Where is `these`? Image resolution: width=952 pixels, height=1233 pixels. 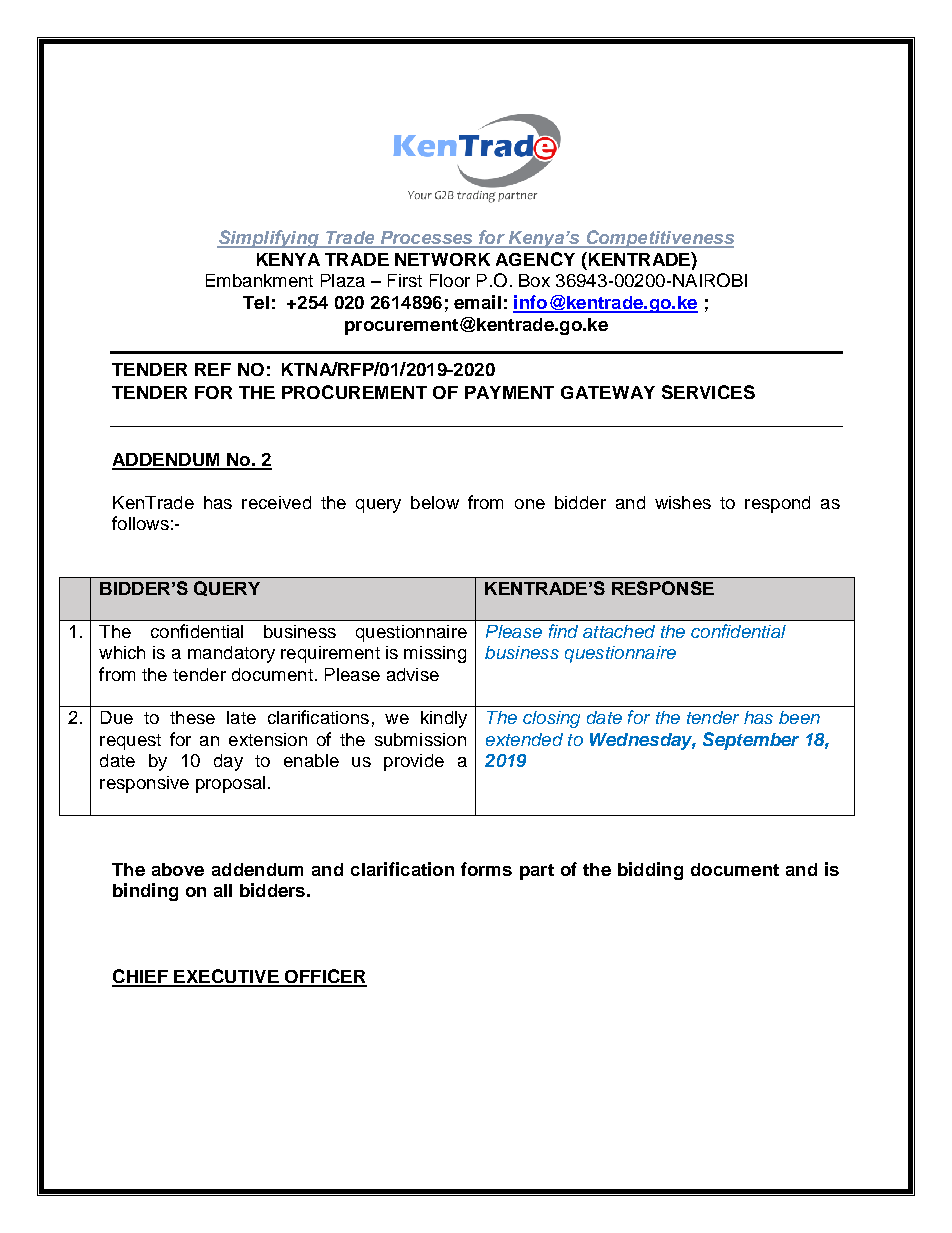
these is located at coordinates (192, 717).
